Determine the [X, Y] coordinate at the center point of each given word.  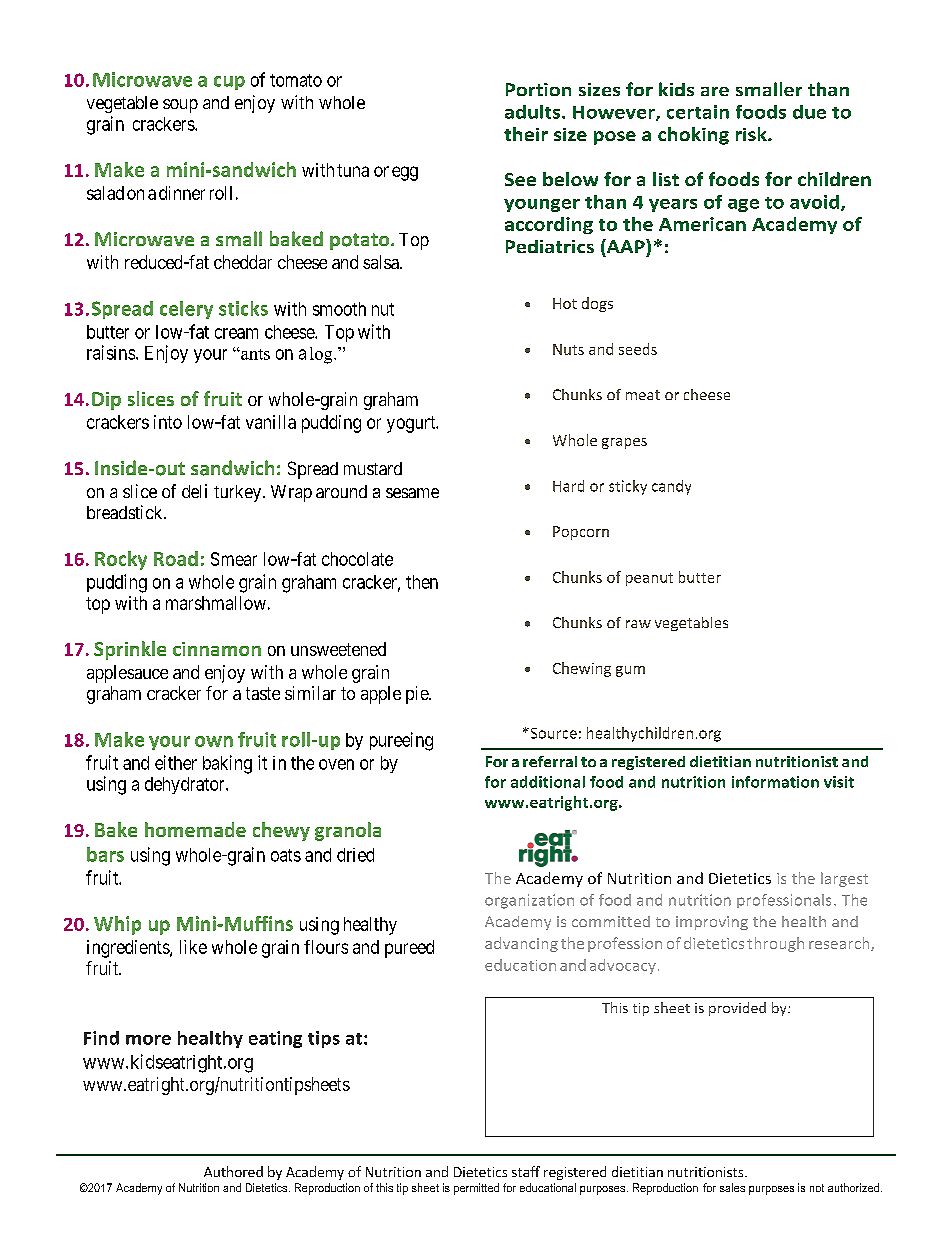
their [526, 134]
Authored [233, 1171]
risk [752, 134]
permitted [476, 1189]
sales [732, 1187]
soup [180, 106]
